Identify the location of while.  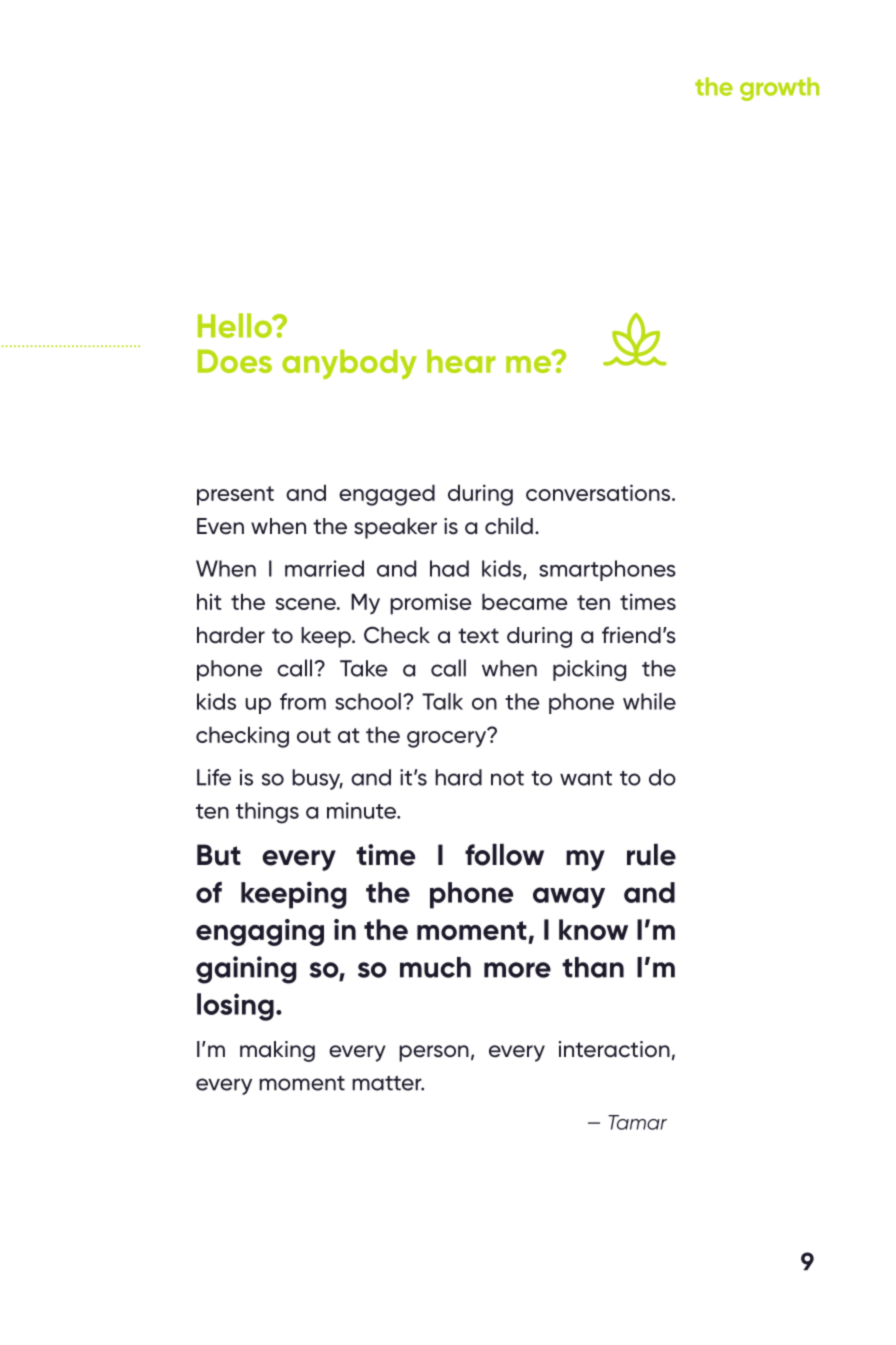
(649, 701).
